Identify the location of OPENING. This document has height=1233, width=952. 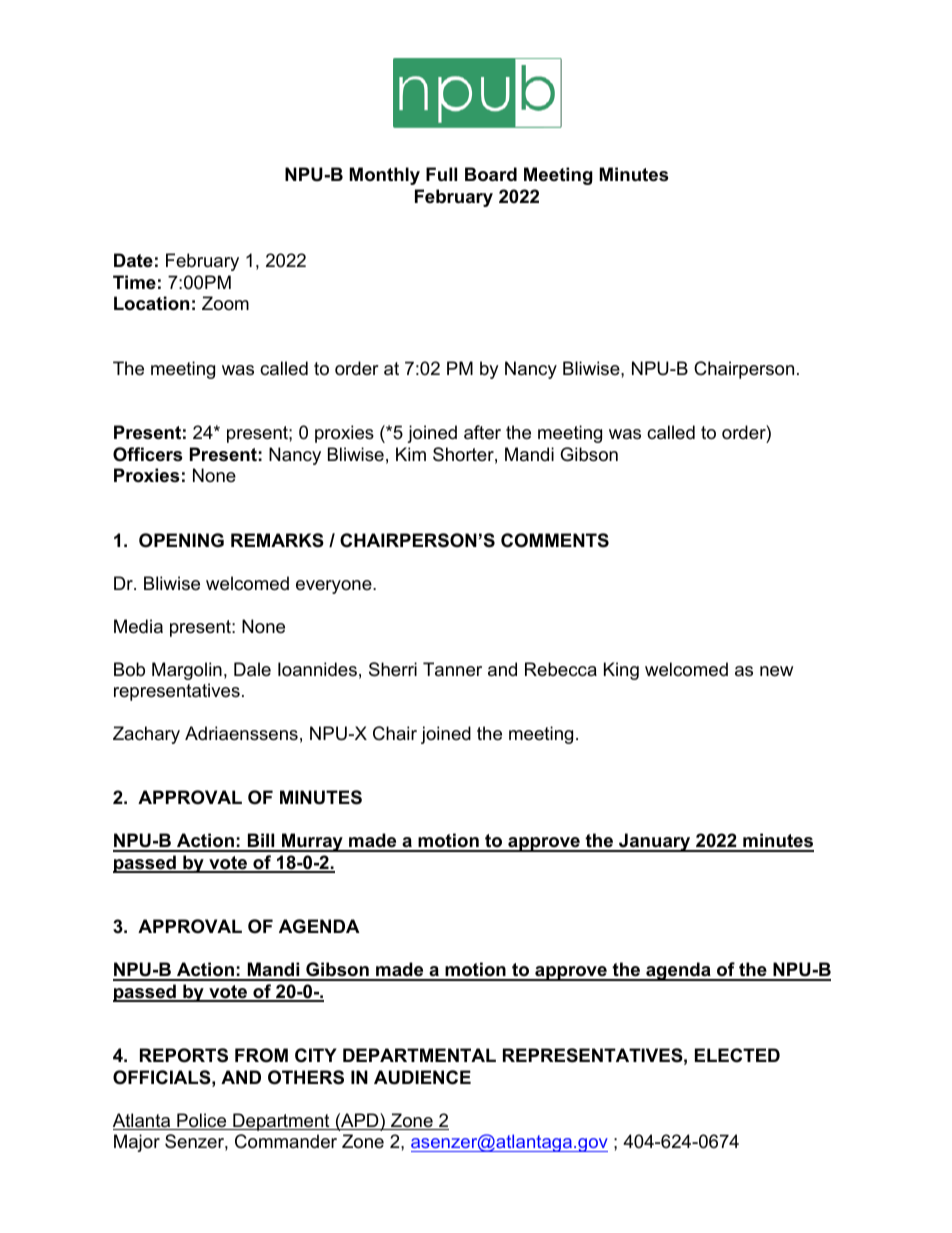
(181, 540).
